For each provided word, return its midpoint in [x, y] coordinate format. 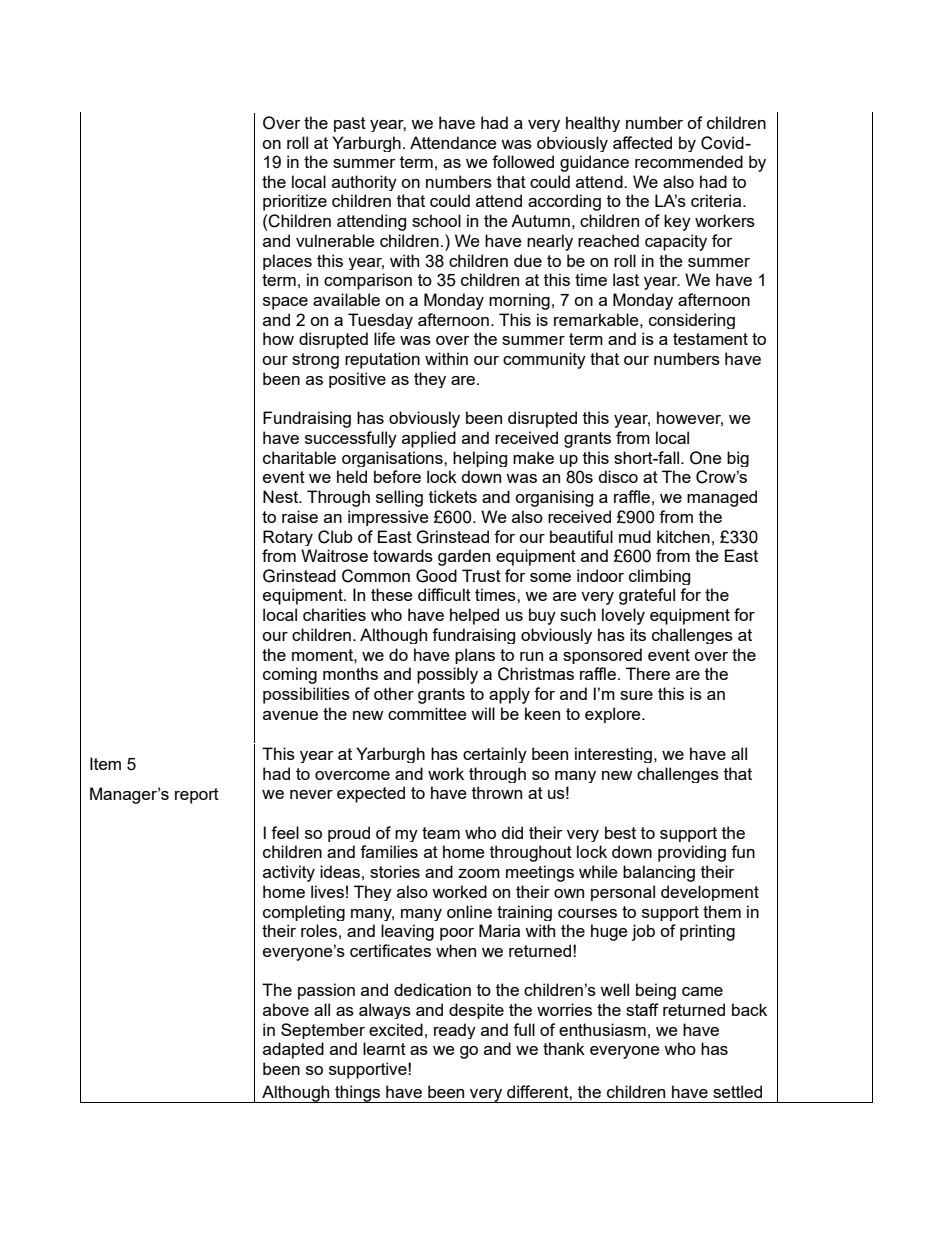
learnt [384, 1048]
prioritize [295, 202]
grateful [647, 596]
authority [364, 183]
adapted [293, 1050]
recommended [689, 161]
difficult [444, 594]
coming [290, 675]
